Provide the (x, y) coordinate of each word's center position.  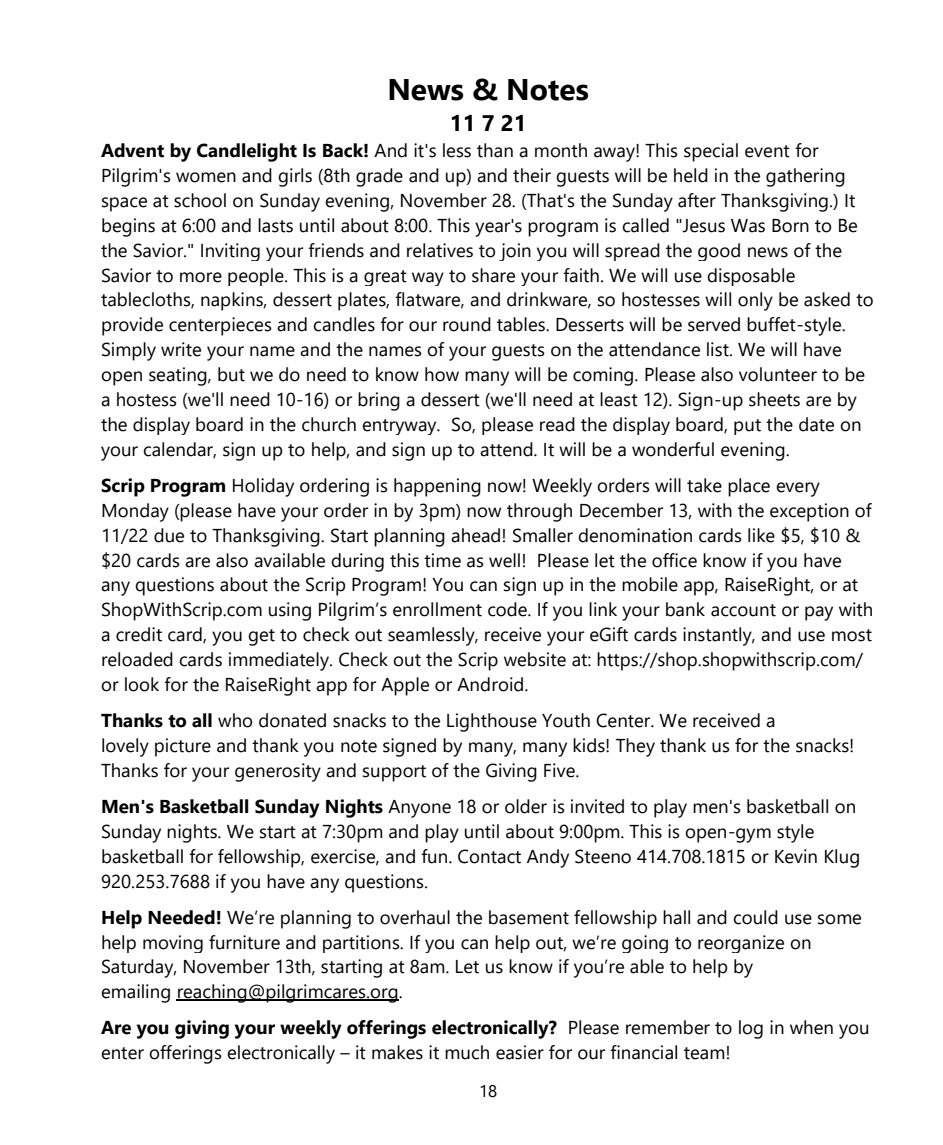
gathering (805, 177)
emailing (135, 993)
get (261, 637)
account (743, 610)
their (532, 175)
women (206, 177)
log (751, 1029)
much (467, 1052)
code (508, 609)
